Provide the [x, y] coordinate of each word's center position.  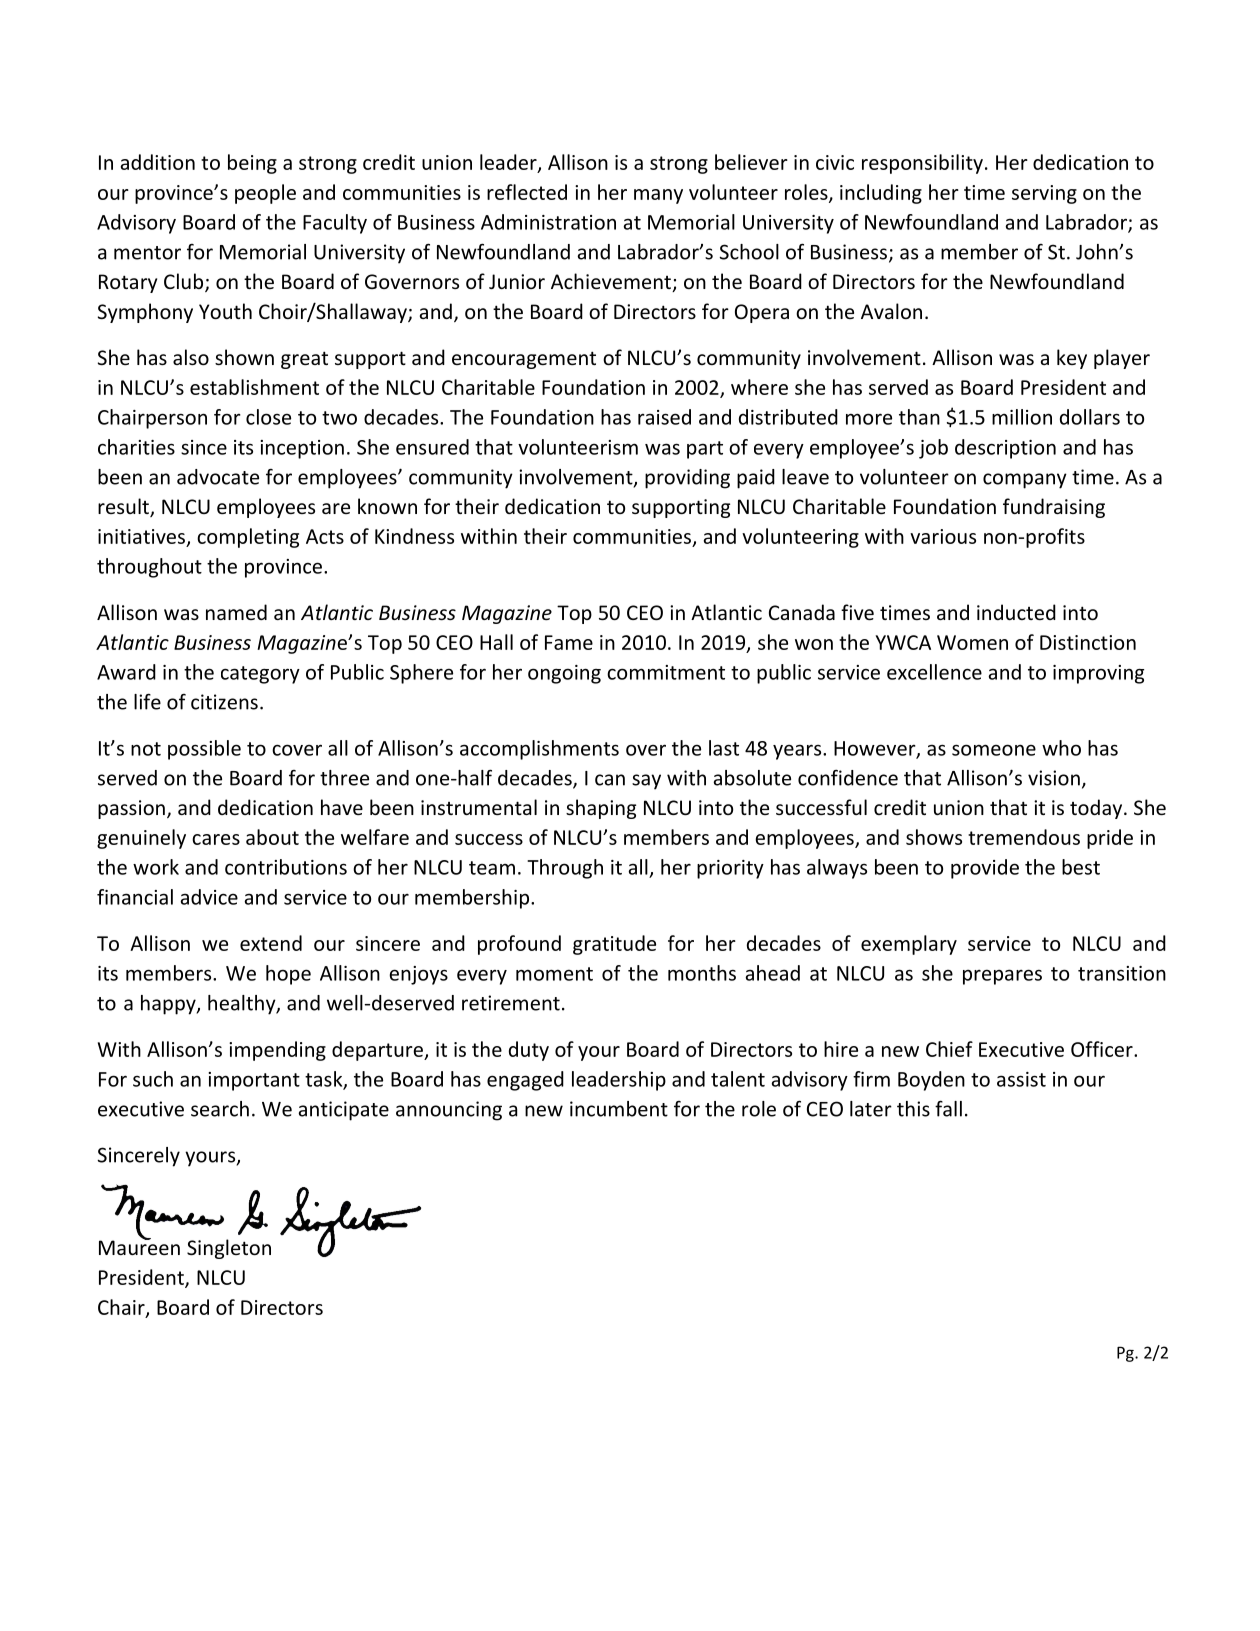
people [265, 194]
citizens [224, 702]
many [658, 196]
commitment [666, 672]
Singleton [229, 1249]
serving [1044, 194]
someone [994, 750]
